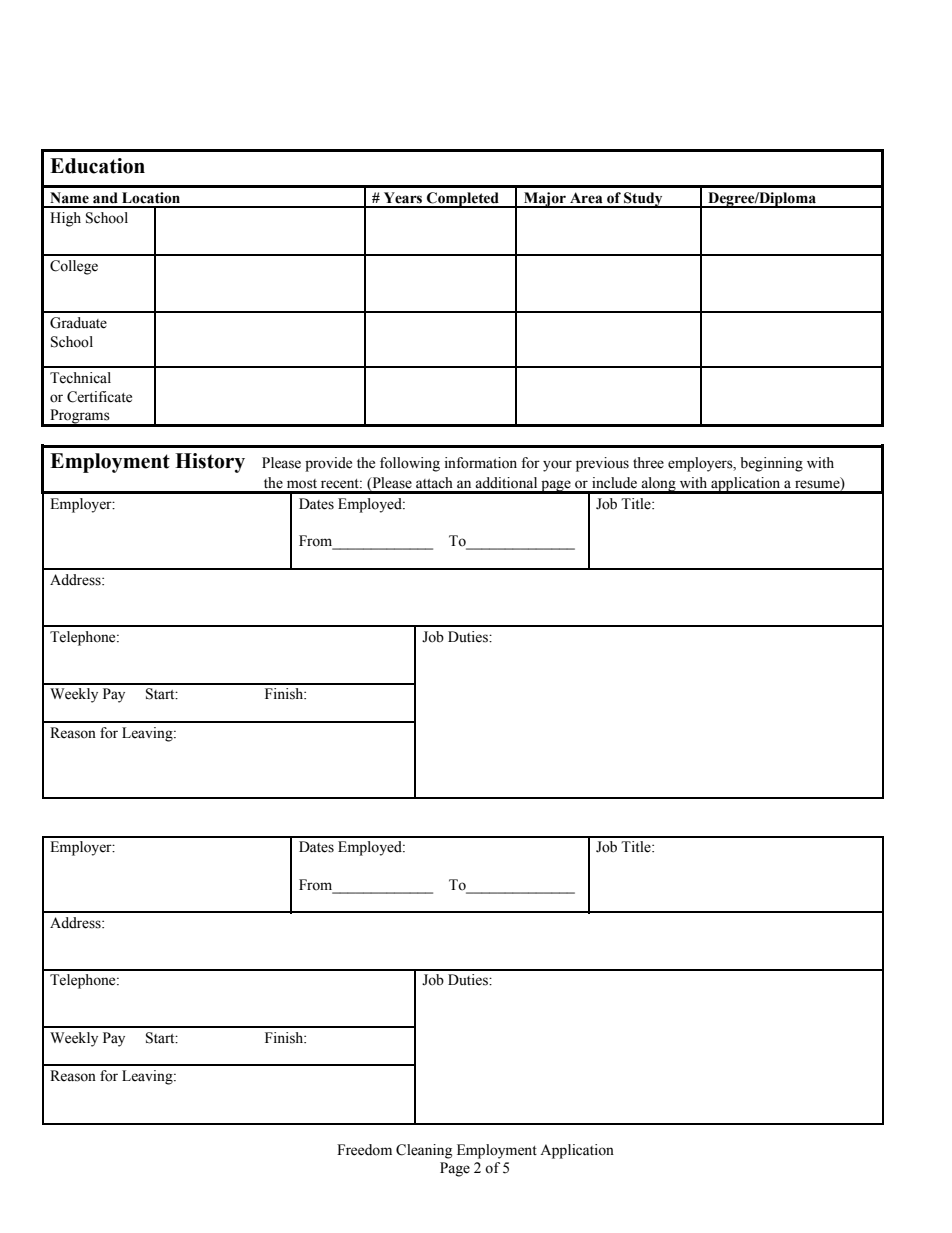 The image size is (952, 1233). Describe the element at coordinates (210, 463) in the page. I see `History` at that location.
